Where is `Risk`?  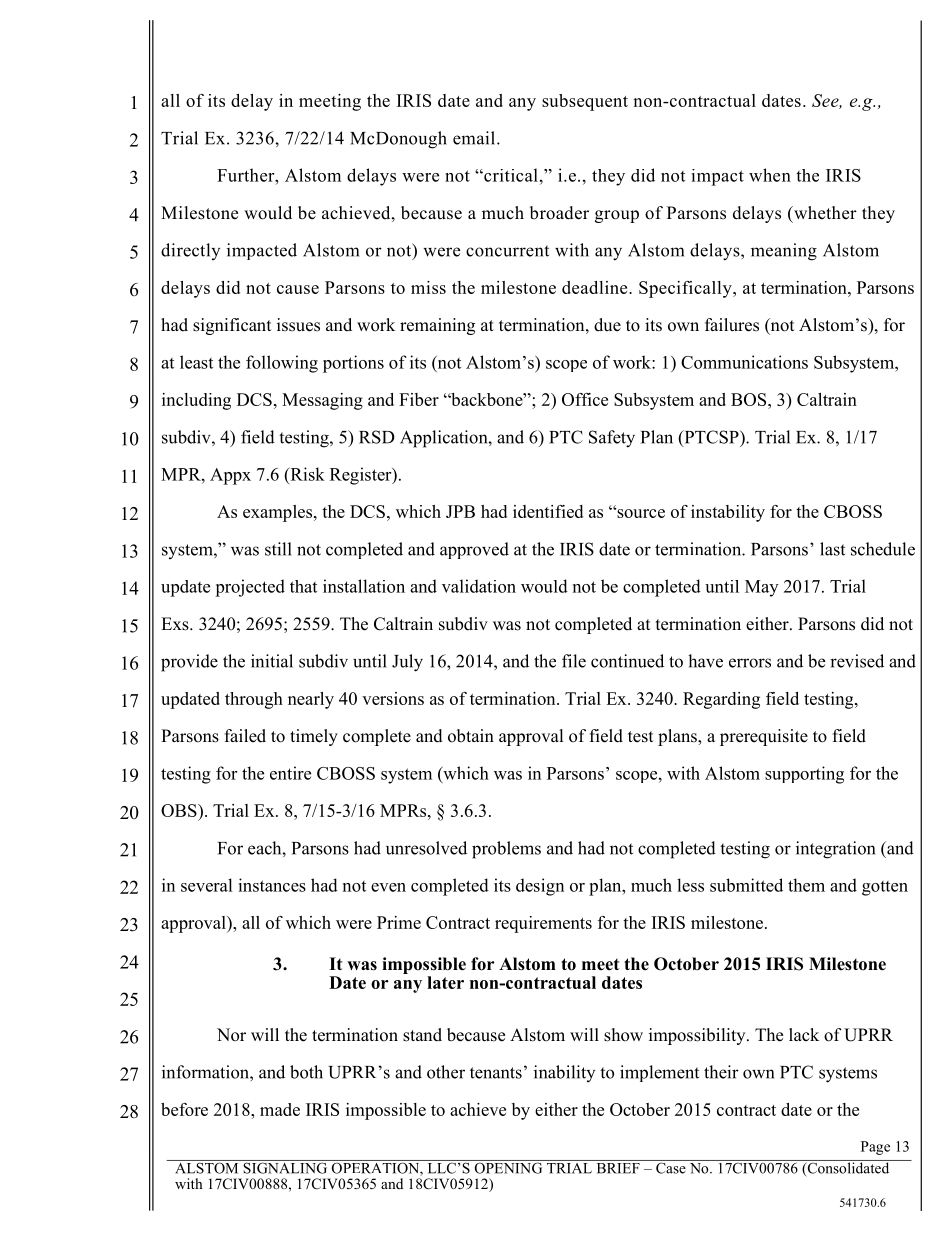 Risk is located at coordinates (306, 474).
